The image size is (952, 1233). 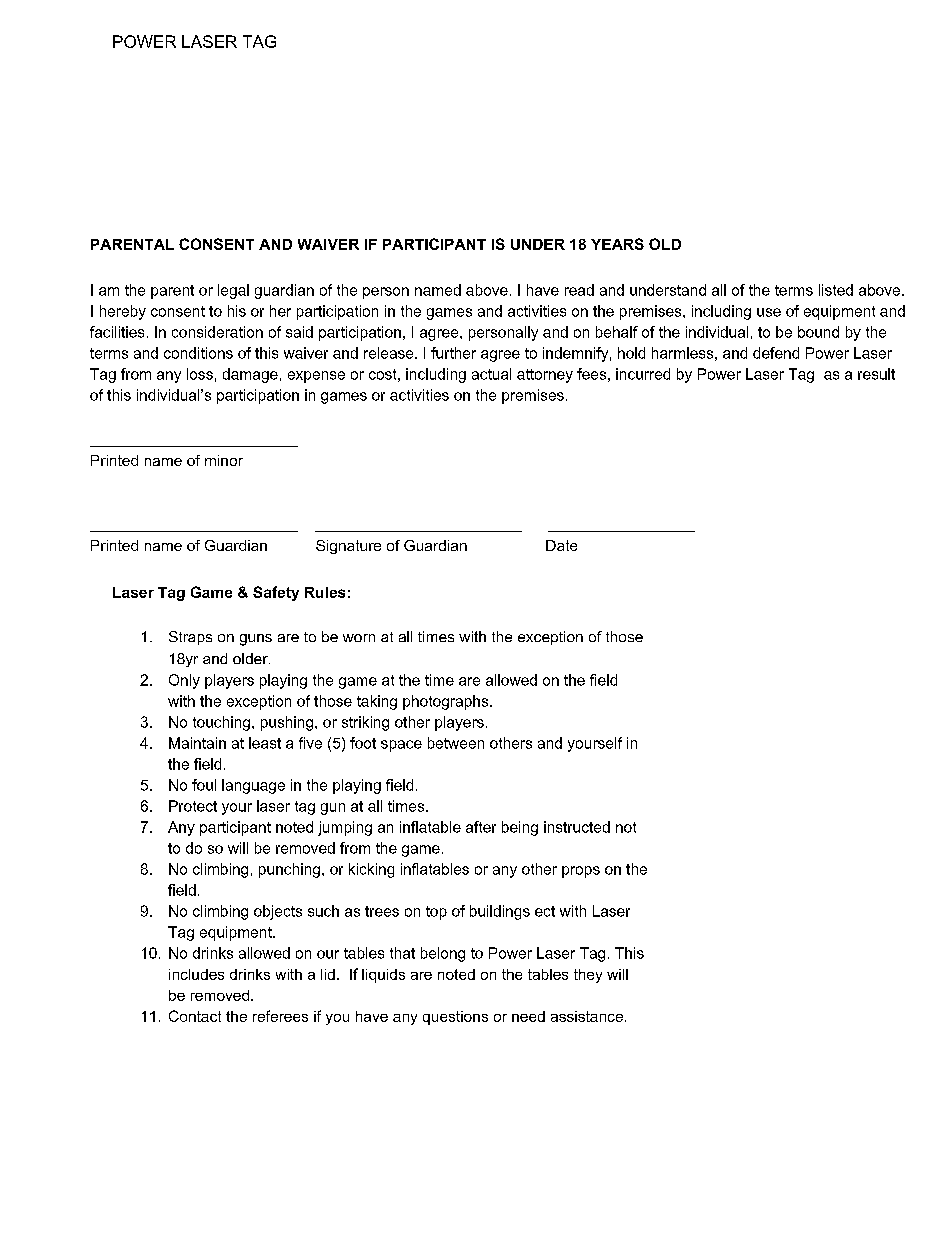 What do you see at coordinates (836, 290) in the screenshot?
I see `listed` at bounding box center [836, 290].
